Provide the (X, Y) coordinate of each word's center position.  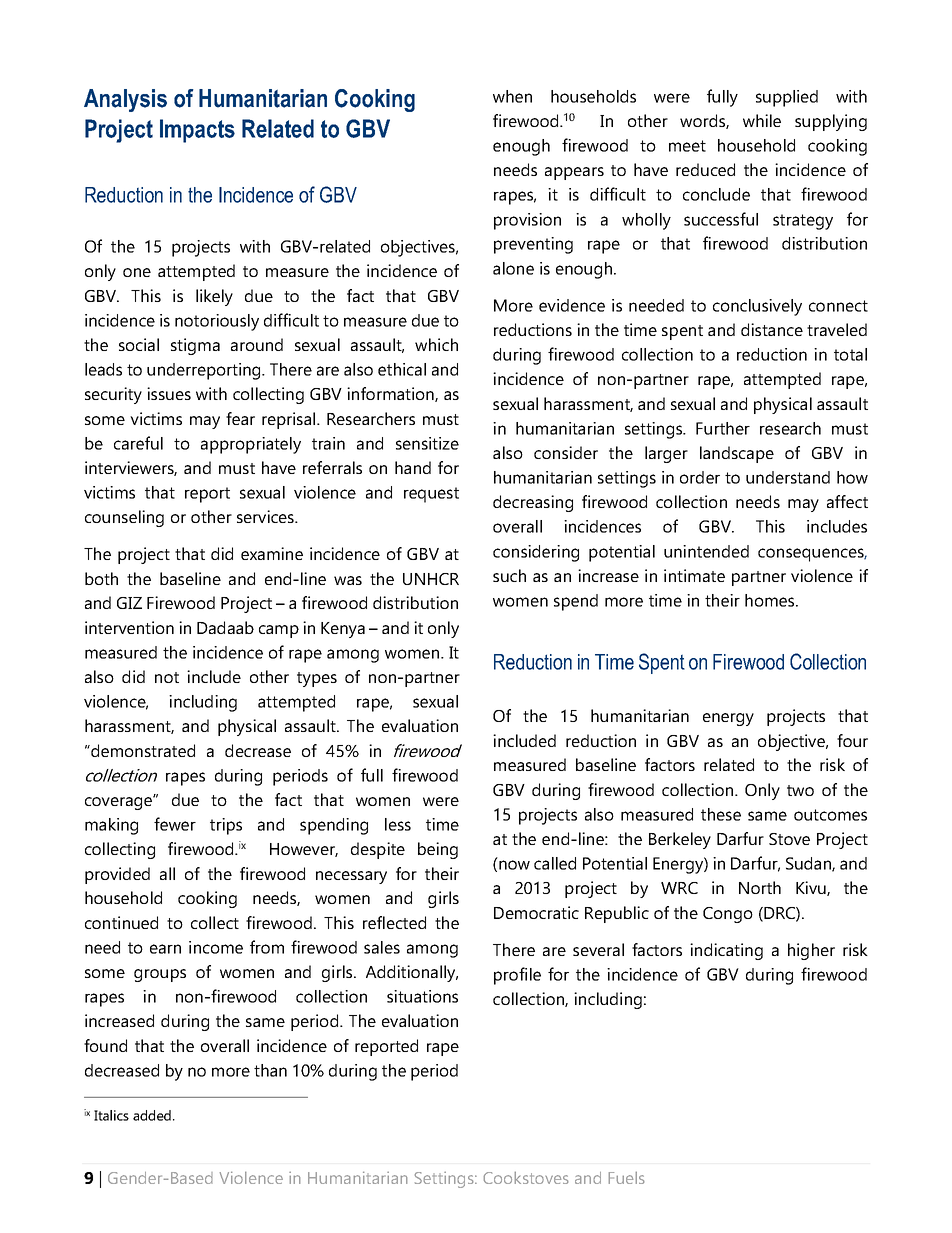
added (152, 1115)
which (436, 344)
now (514, 865)
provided (117, 875)
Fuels (627, 1178)
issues (169, 393)
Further (723, 428)
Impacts (197, 131)
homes (771, 600)
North (760, 887)
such (509, 575)
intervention (129, 627)
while (762, 120)
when (512, 96)
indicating (726, 951)
